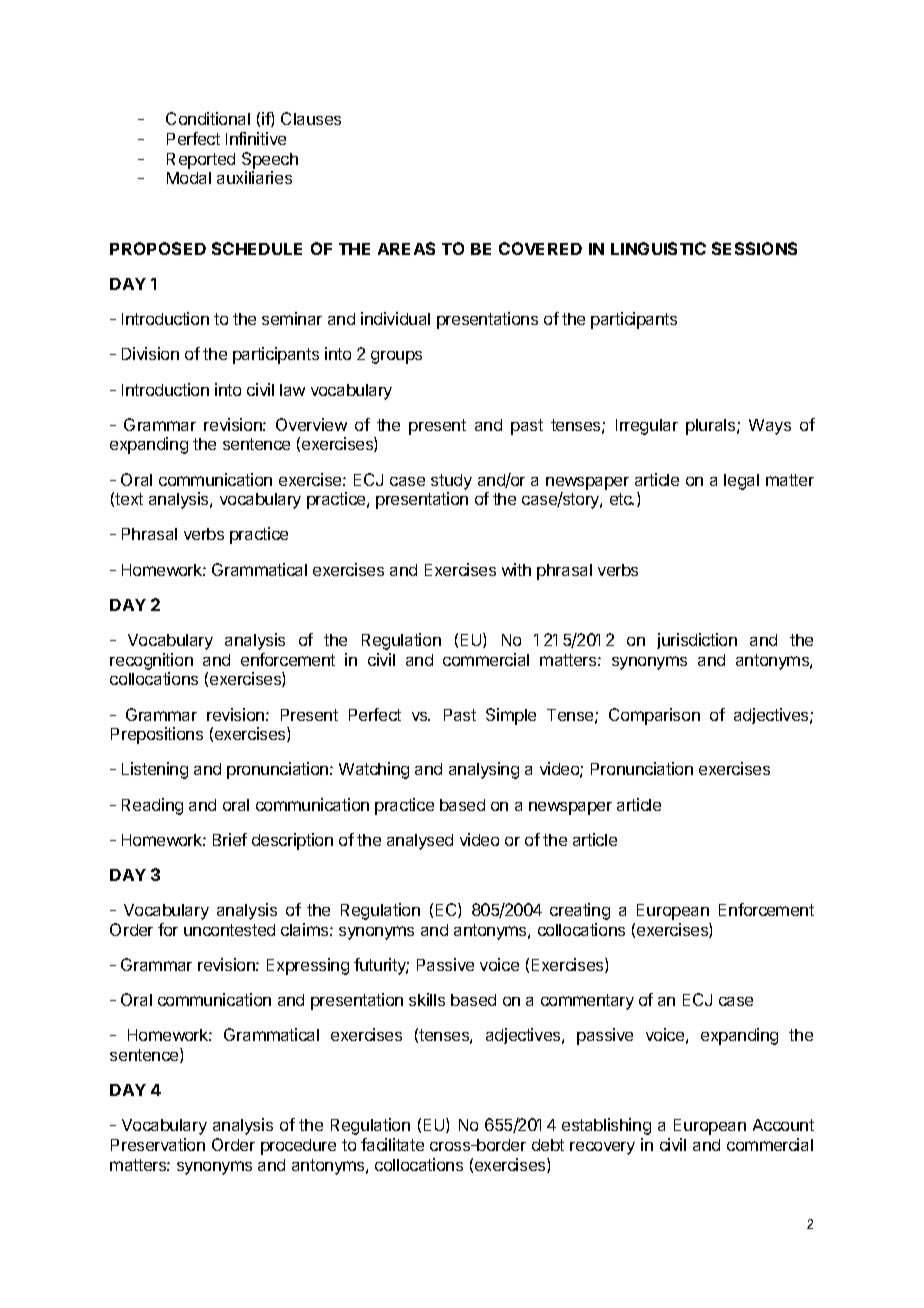 This screenshot has height=1308, width=924. What do you see at coordinates (484, 770) in the screenshot?
I see `analysing` at bounding box center [484, 770].
